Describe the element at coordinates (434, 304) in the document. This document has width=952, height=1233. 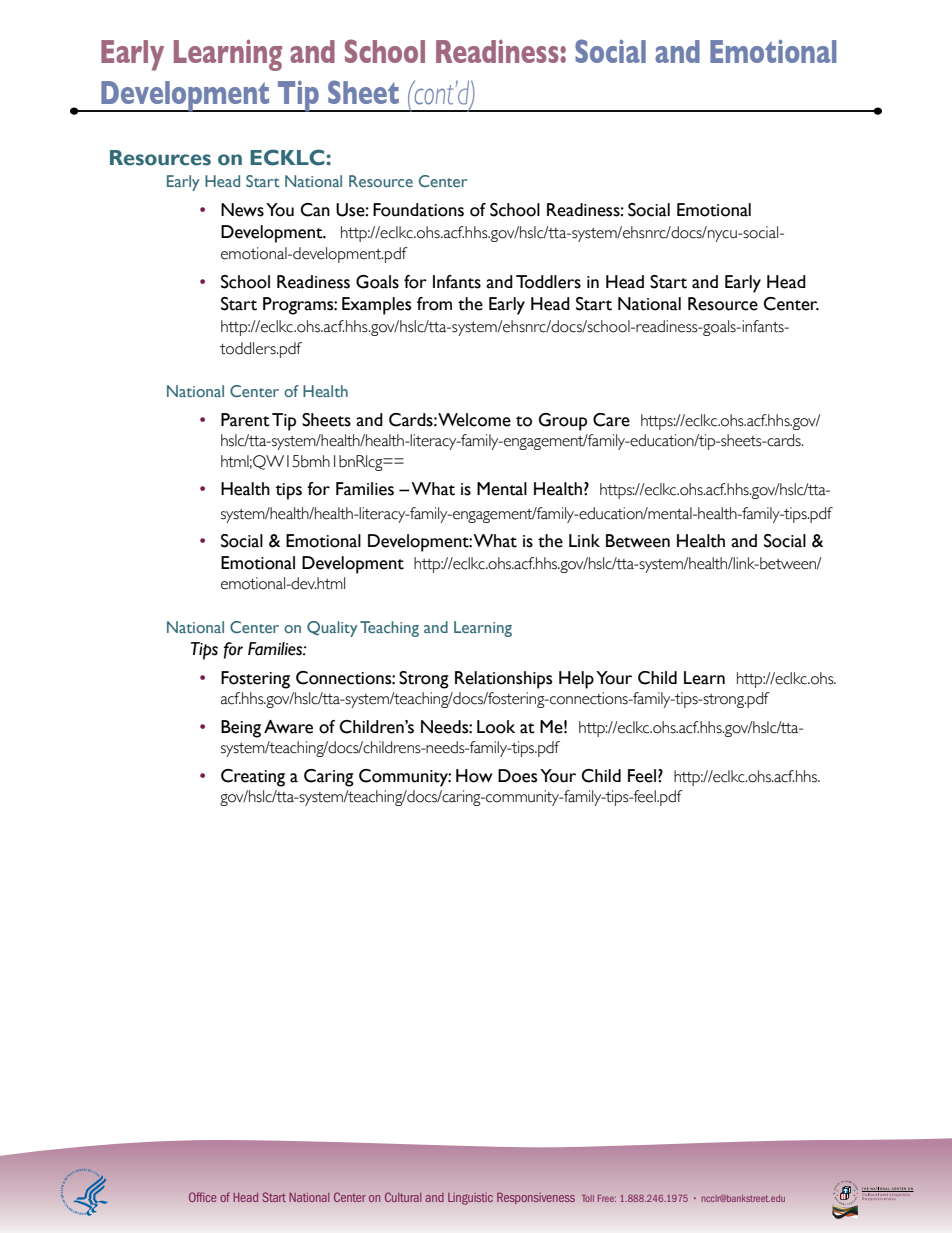
I see `from` at that location.
